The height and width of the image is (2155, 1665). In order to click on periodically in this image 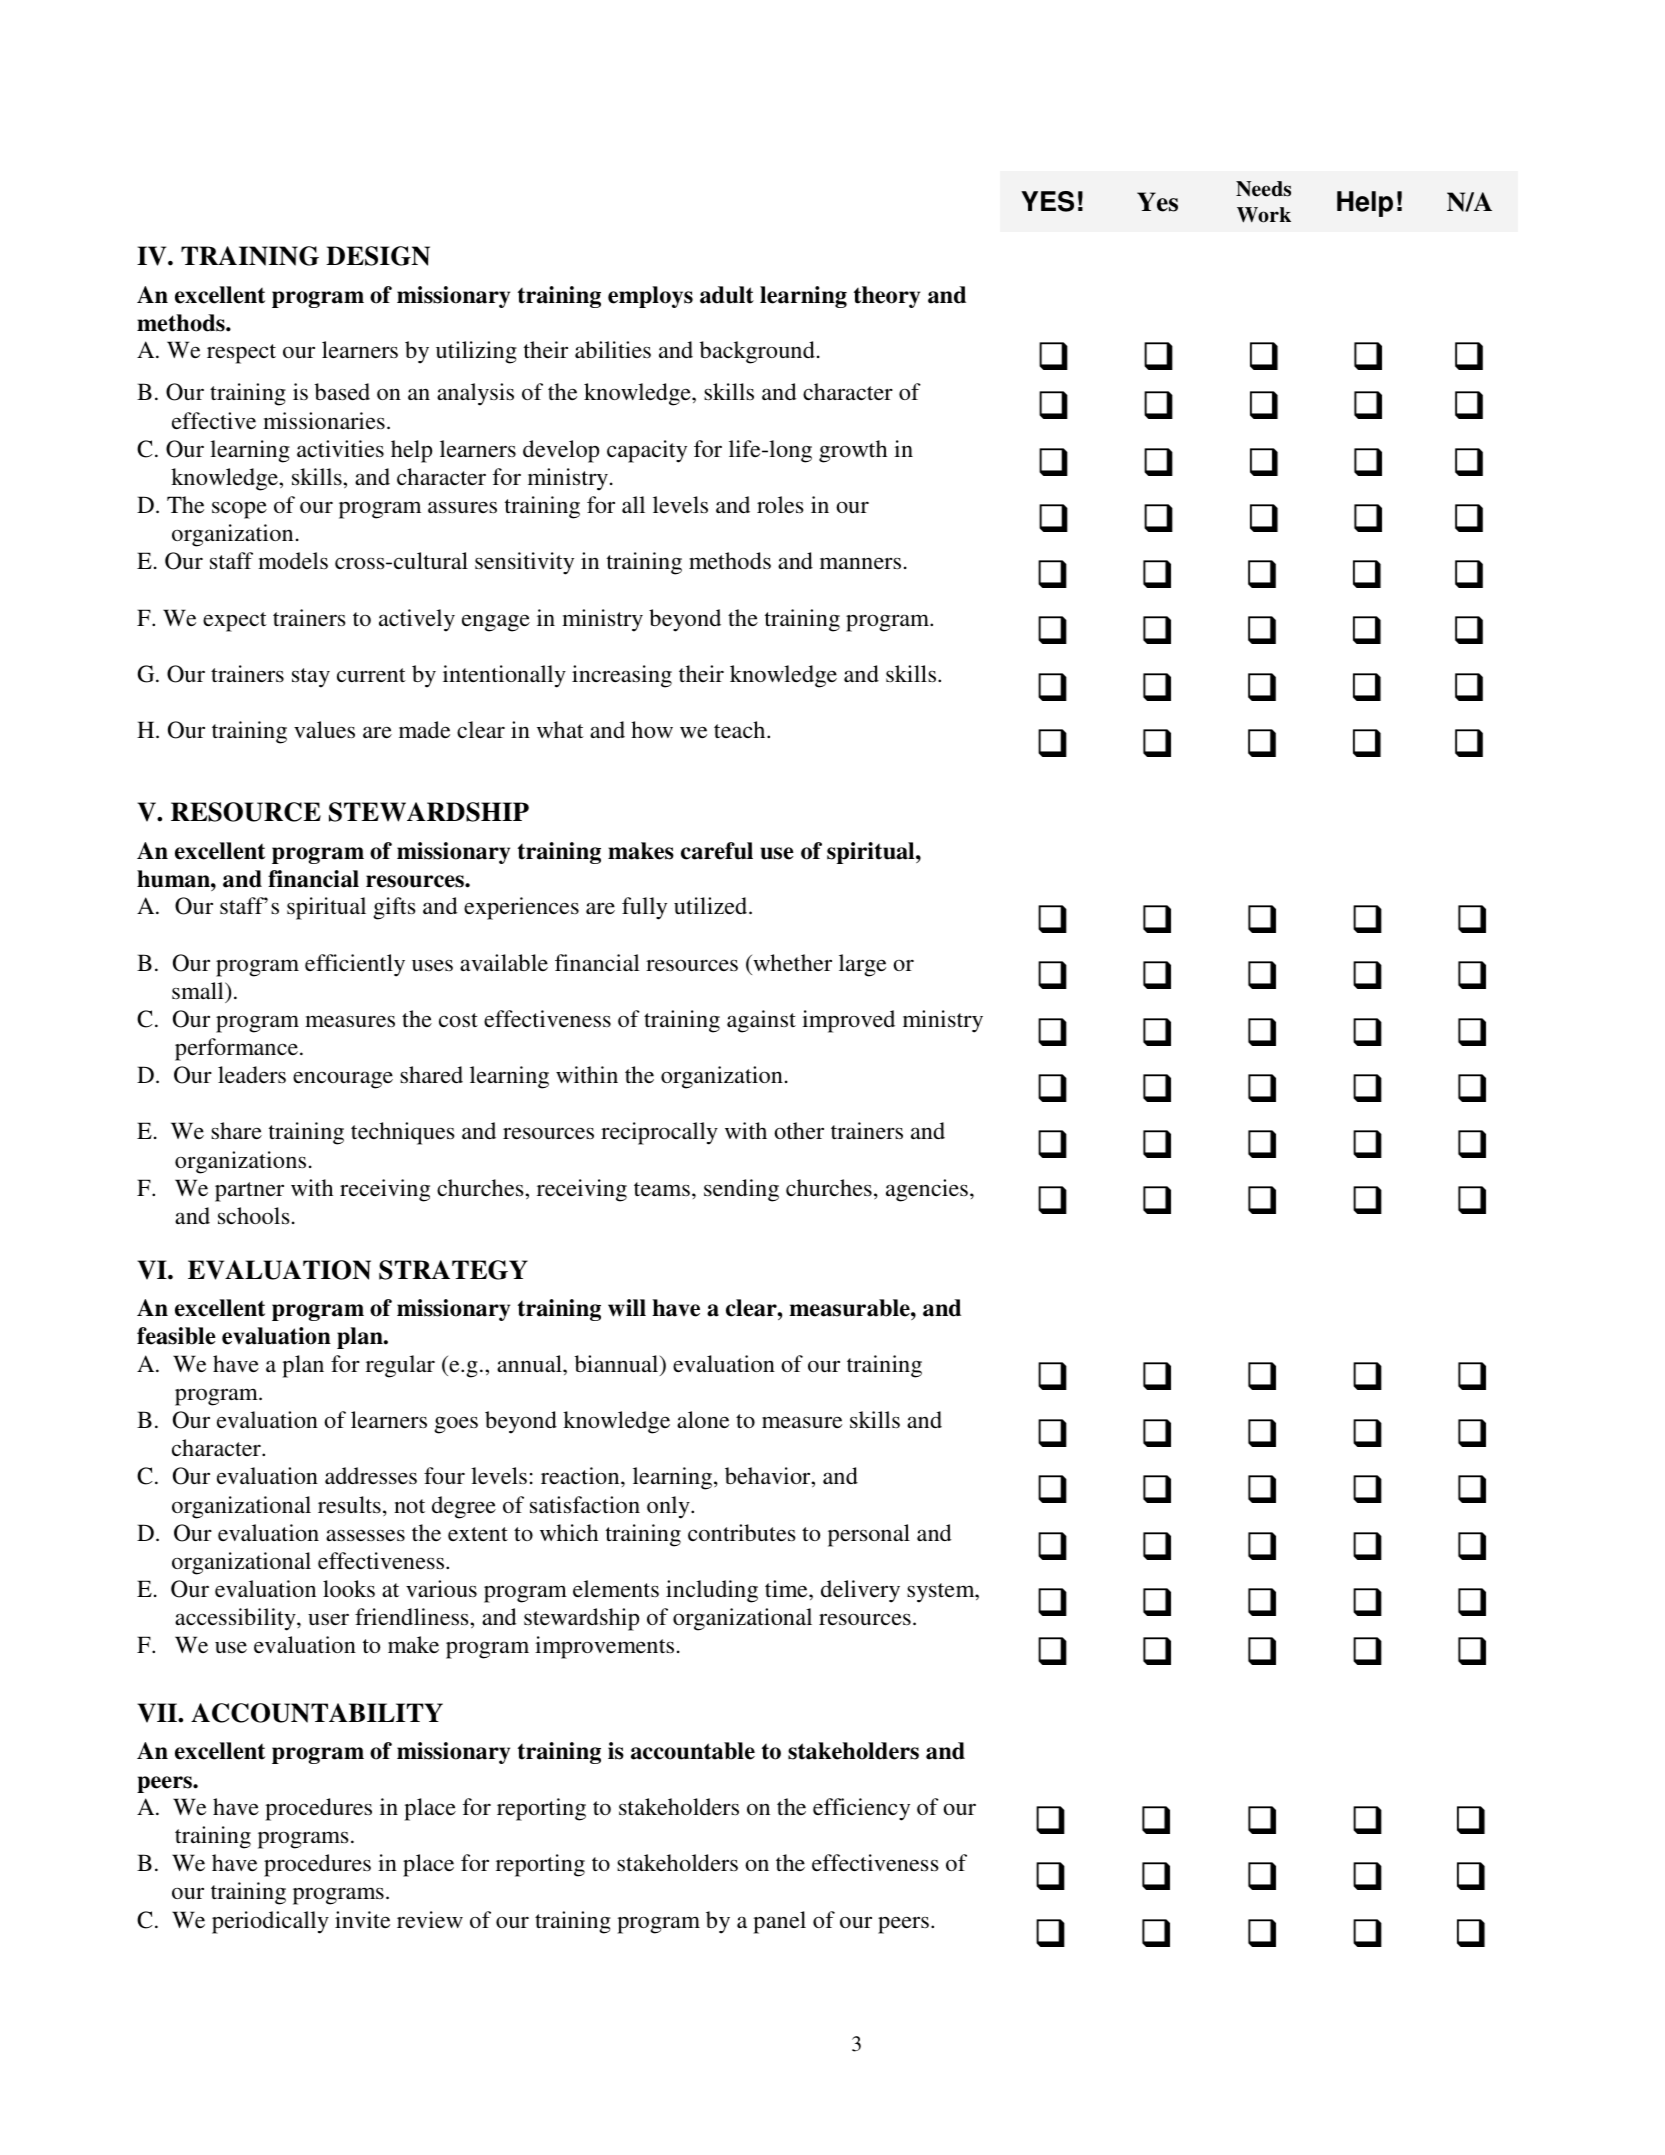, I will do `click(270, 1922)`.
